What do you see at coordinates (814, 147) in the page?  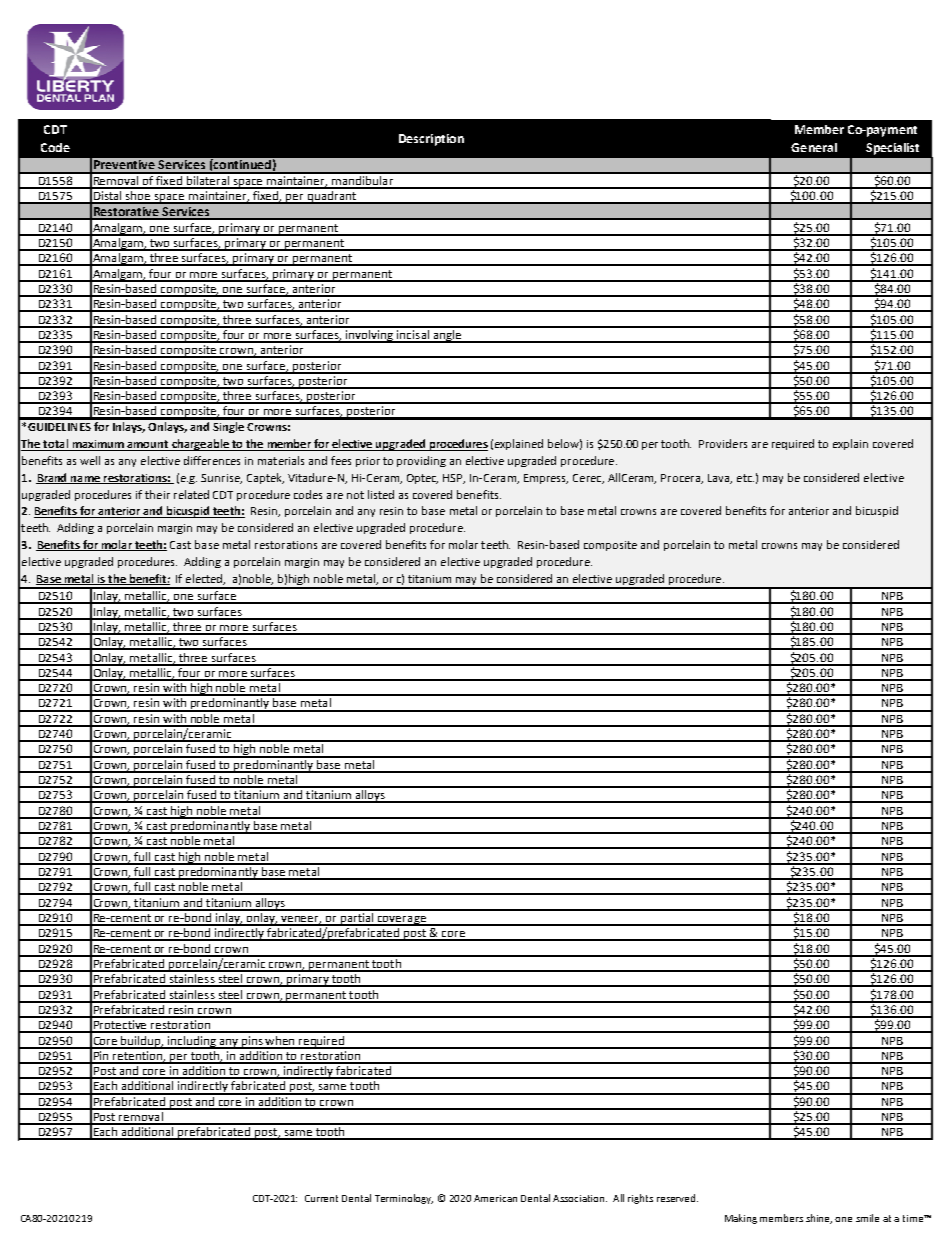 I see `General` at bounding box center [814, 147].
